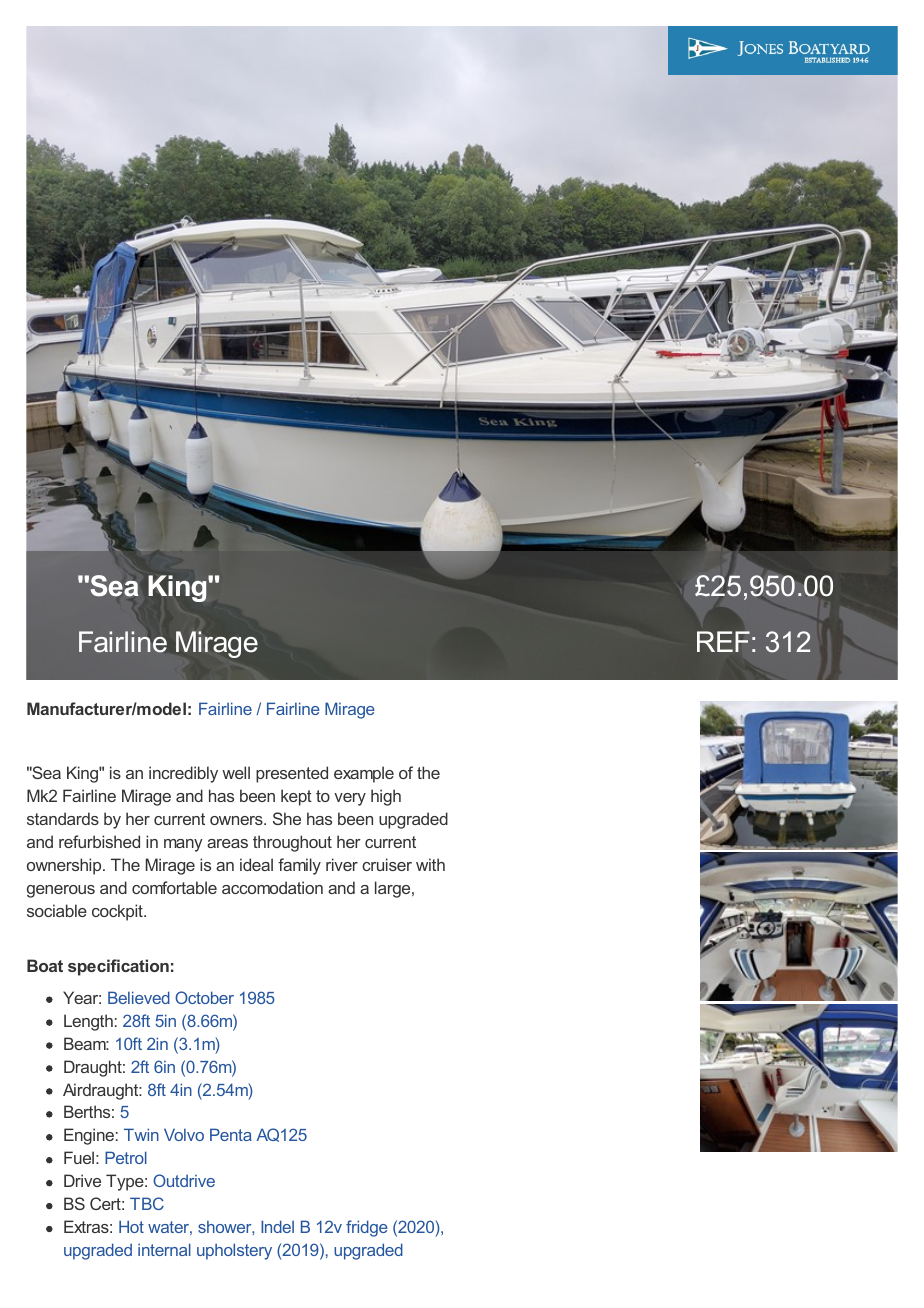 The image size is (924, 1308). I want to click on standards, so click(63, 818).
